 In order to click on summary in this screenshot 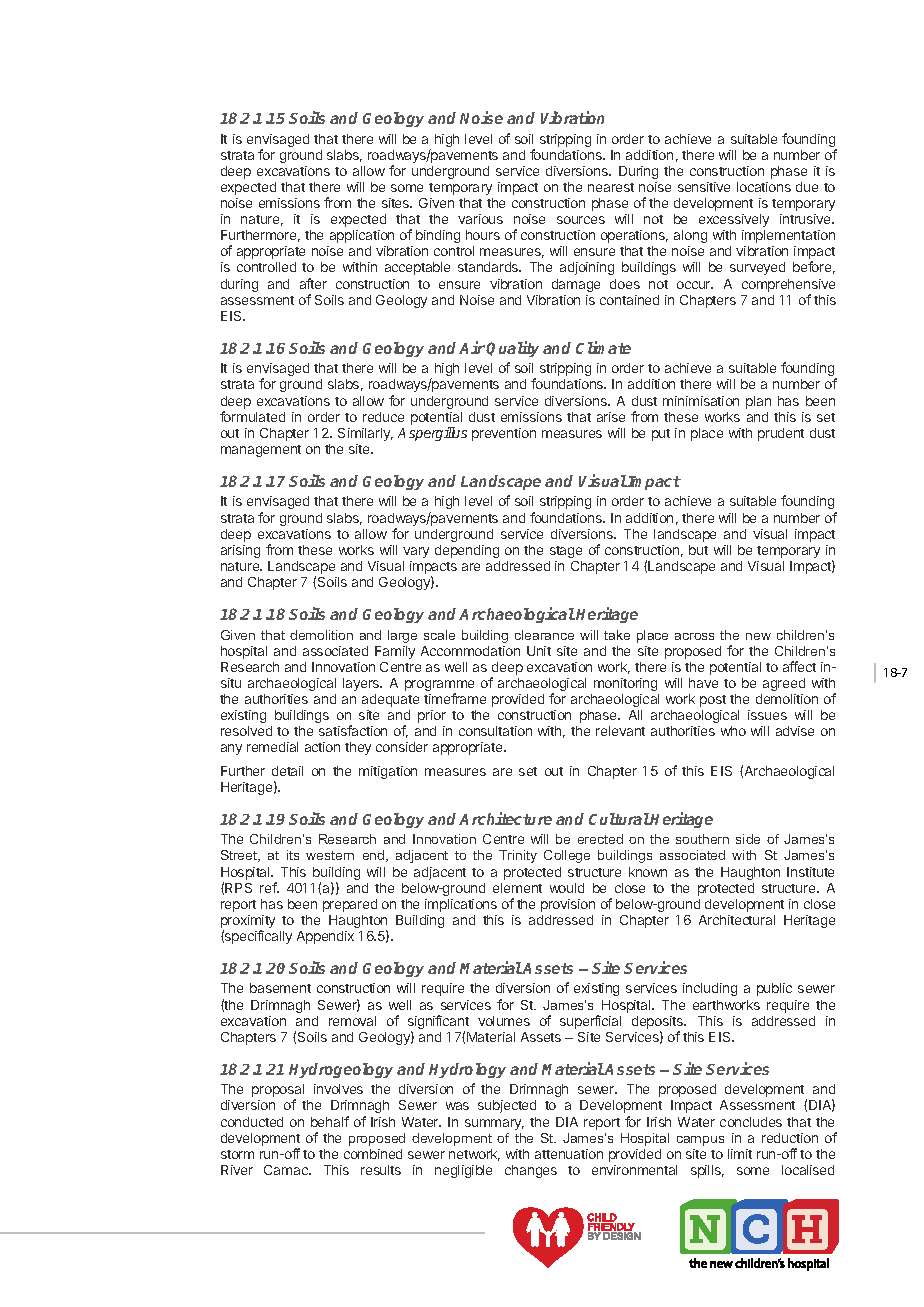, I will do `click(494, 1124)`.
